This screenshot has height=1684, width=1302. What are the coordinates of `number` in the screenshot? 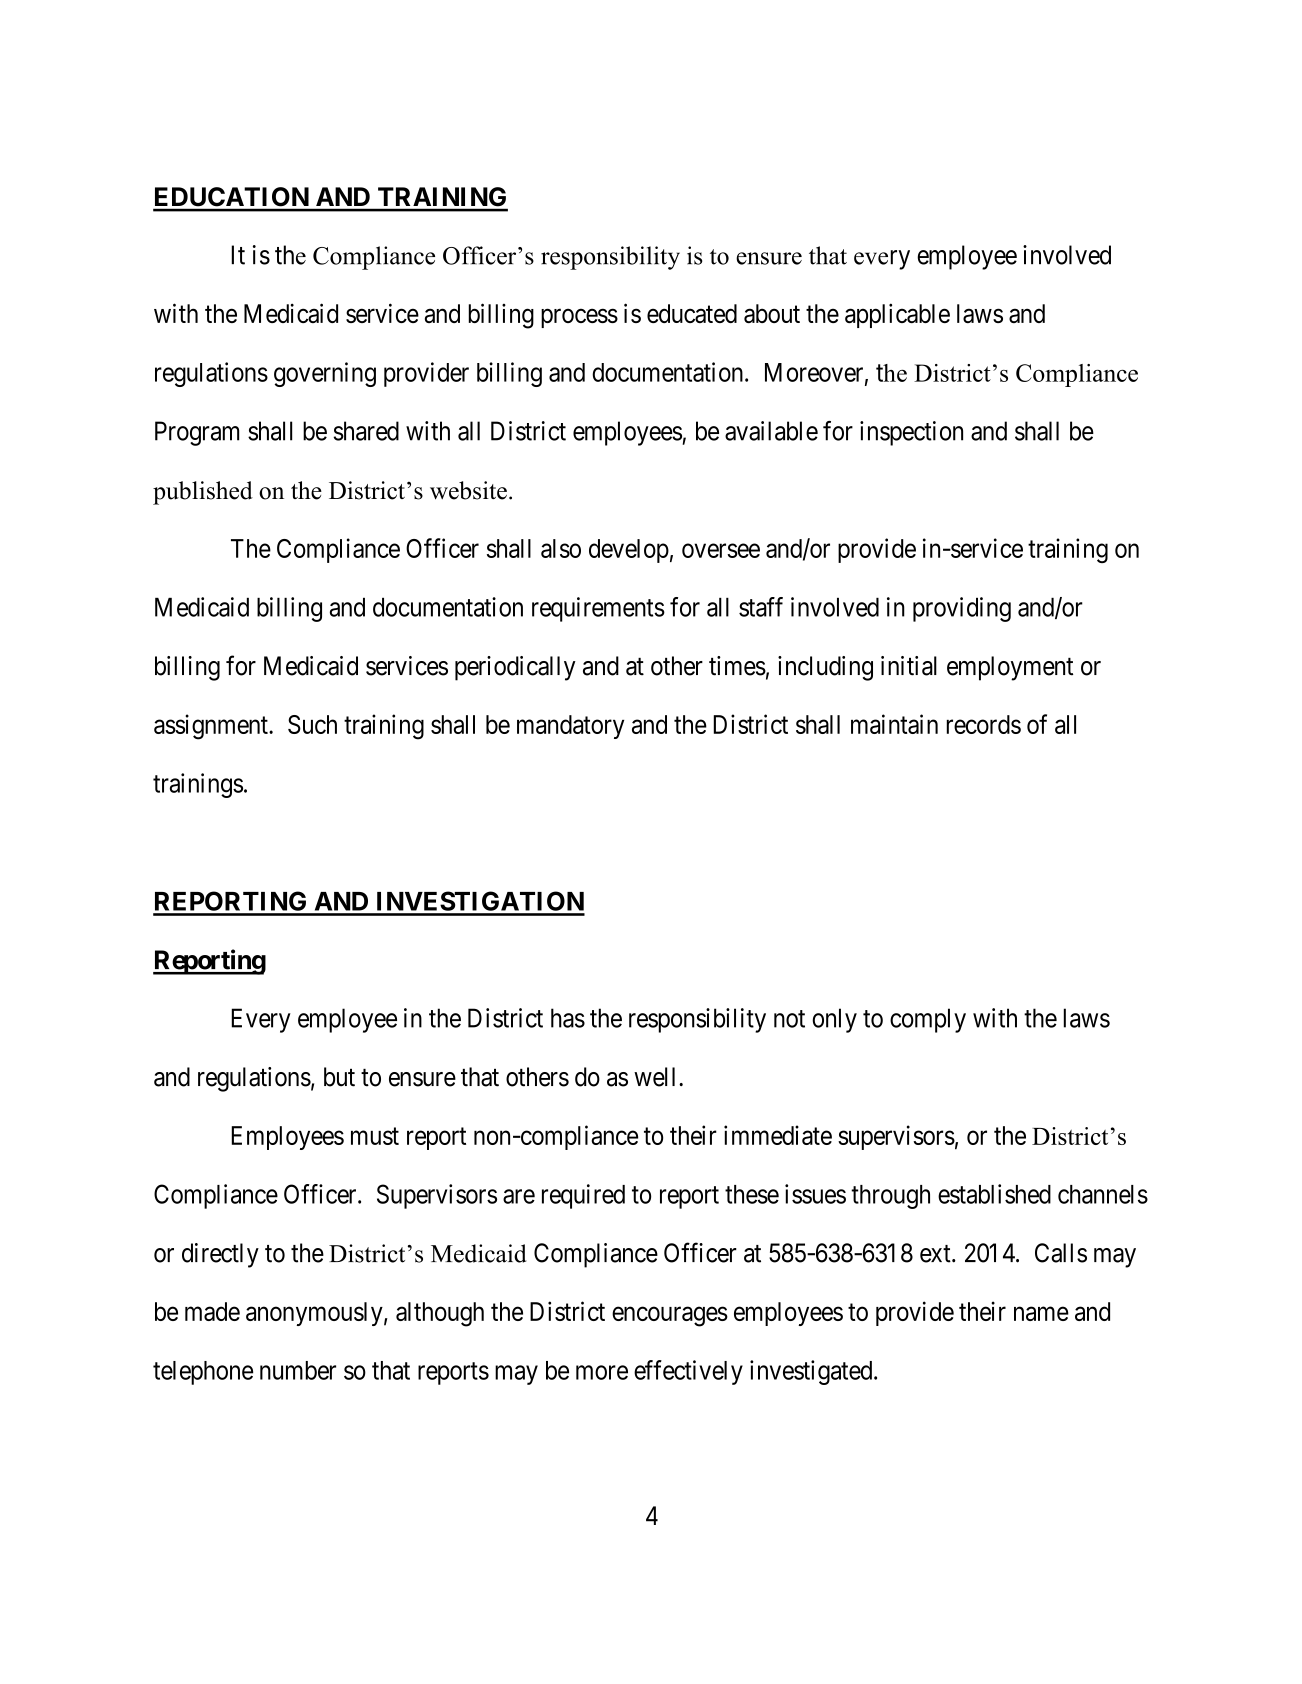 It's located at (298, 1370).
